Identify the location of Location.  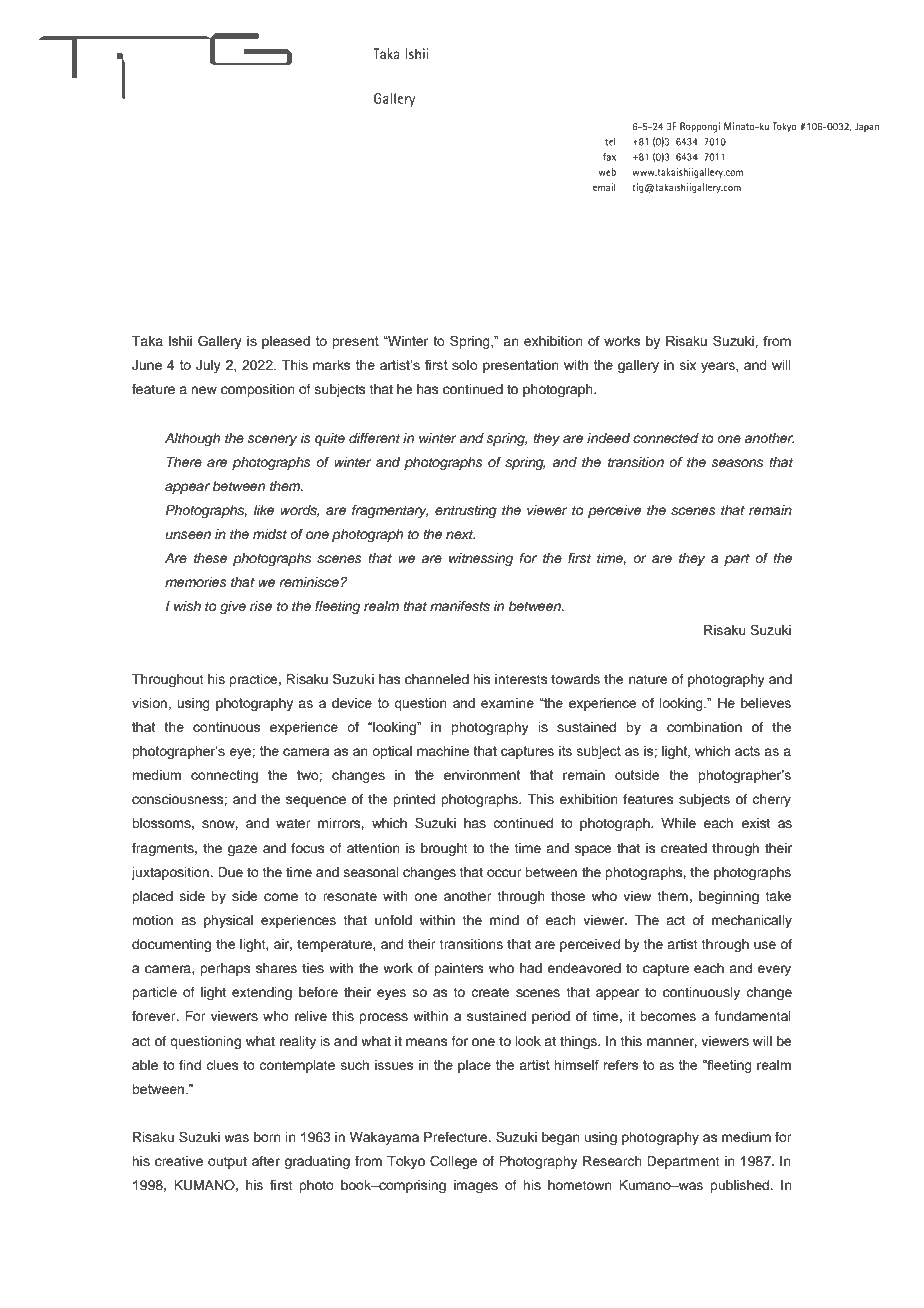
(164, 278).
